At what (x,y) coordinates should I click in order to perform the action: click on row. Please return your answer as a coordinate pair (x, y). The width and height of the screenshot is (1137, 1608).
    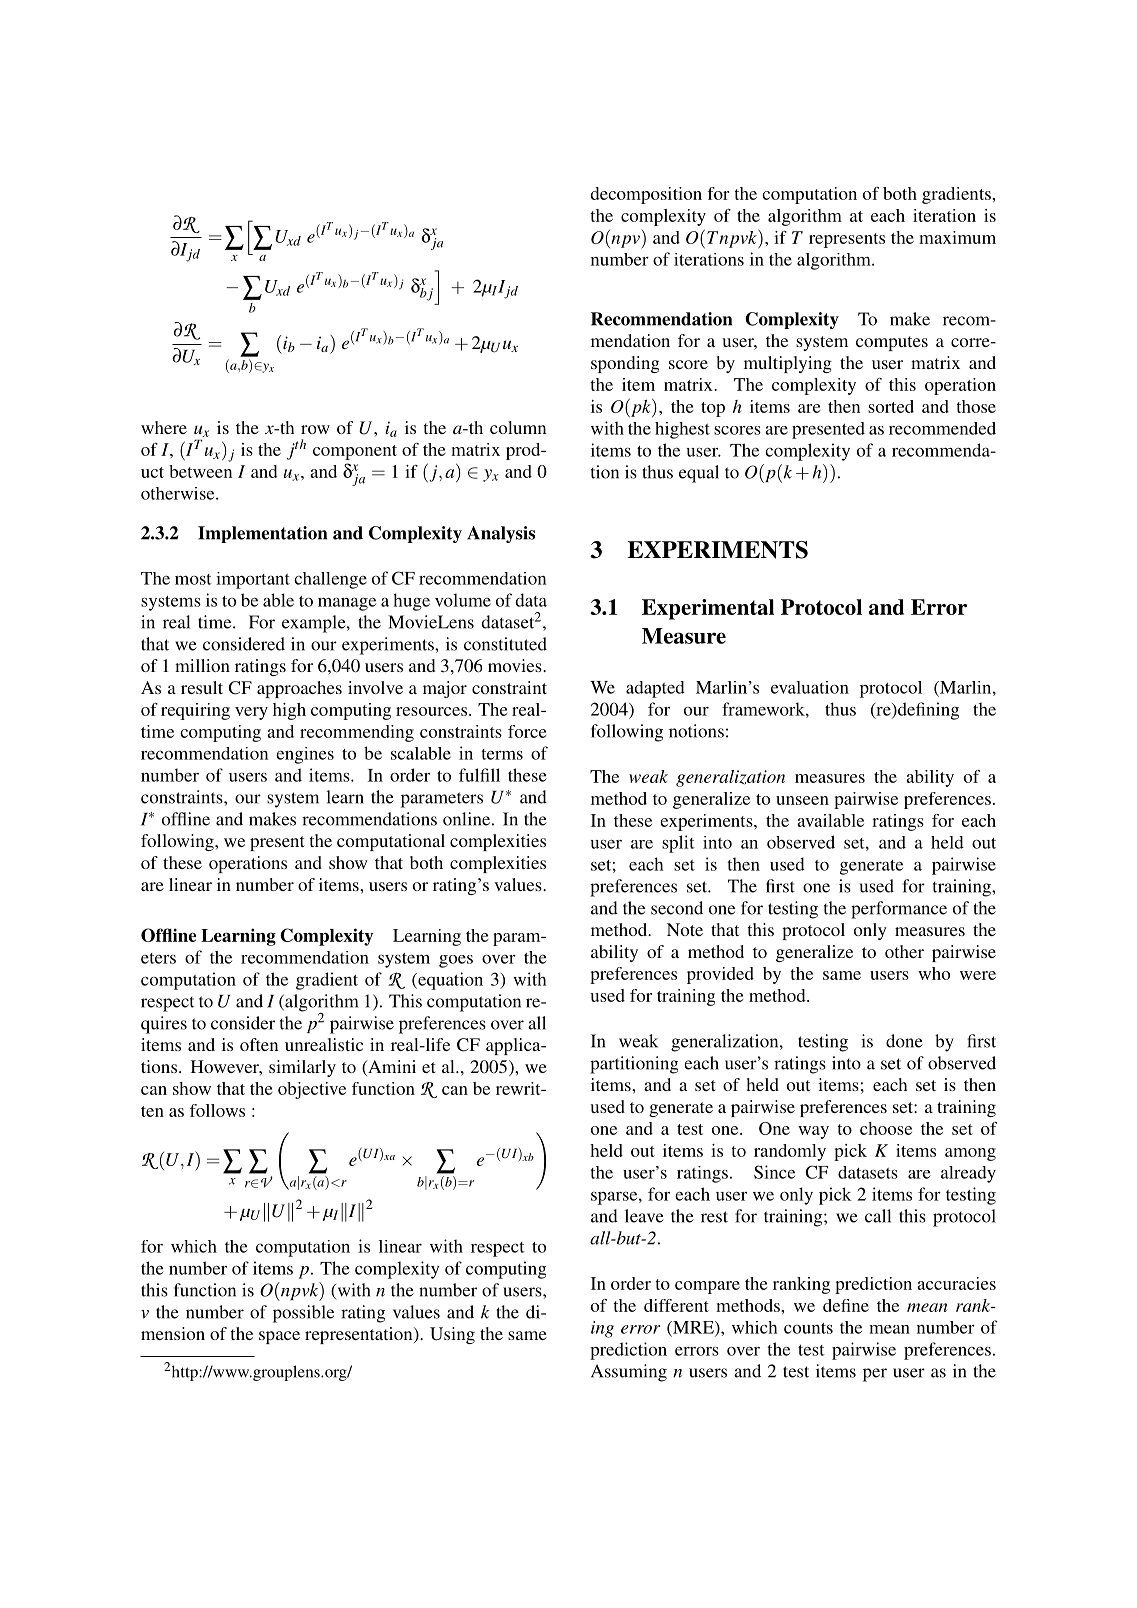
    Looking at the image, I should click on (315, 429).
